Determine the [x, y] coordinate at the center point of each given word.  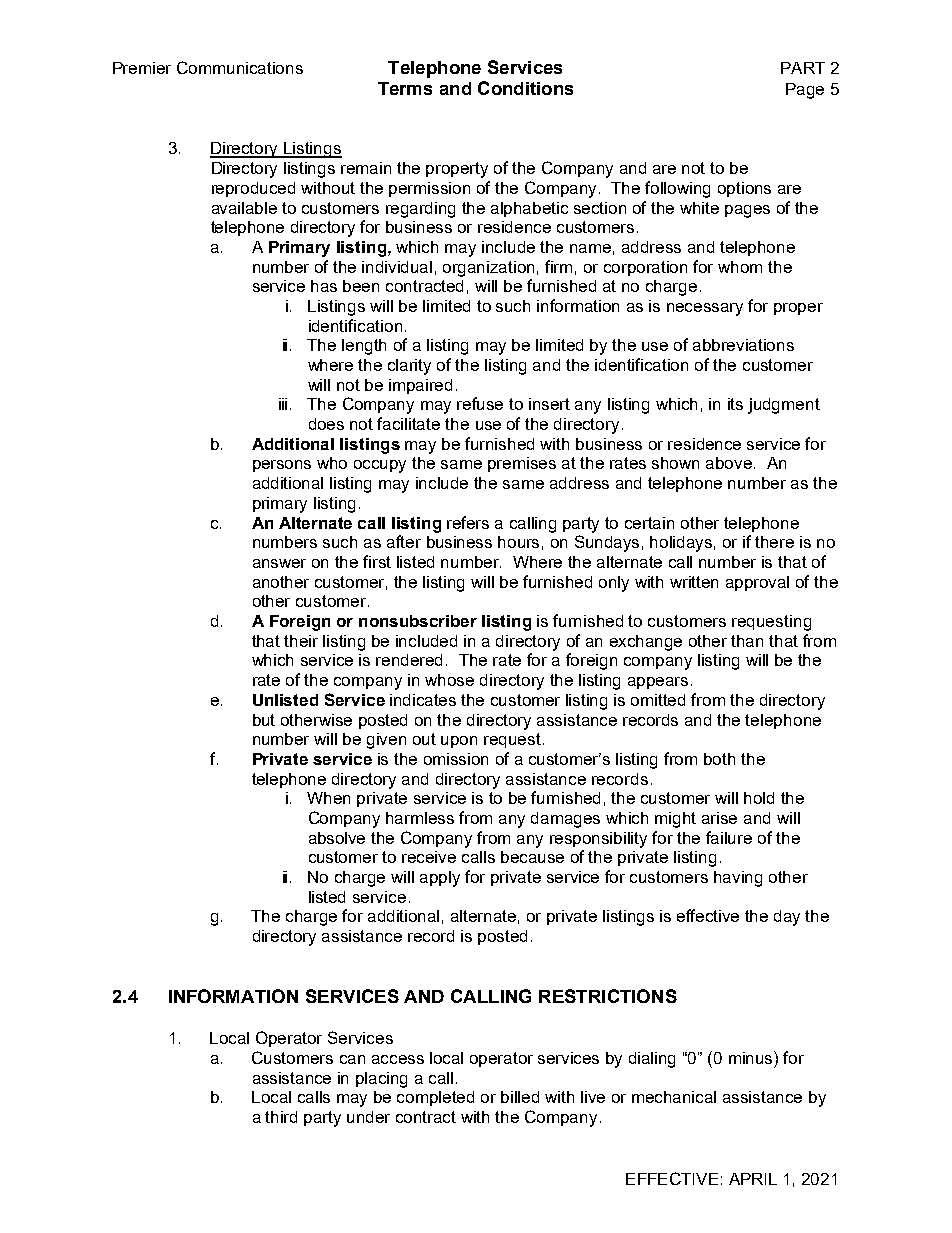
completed [435, 1098]
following [677, 189]
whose [449, 680]
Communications [240, 67]
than [747, 641]
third [281, 1117]
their [301, 641]
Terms [405, 88]
